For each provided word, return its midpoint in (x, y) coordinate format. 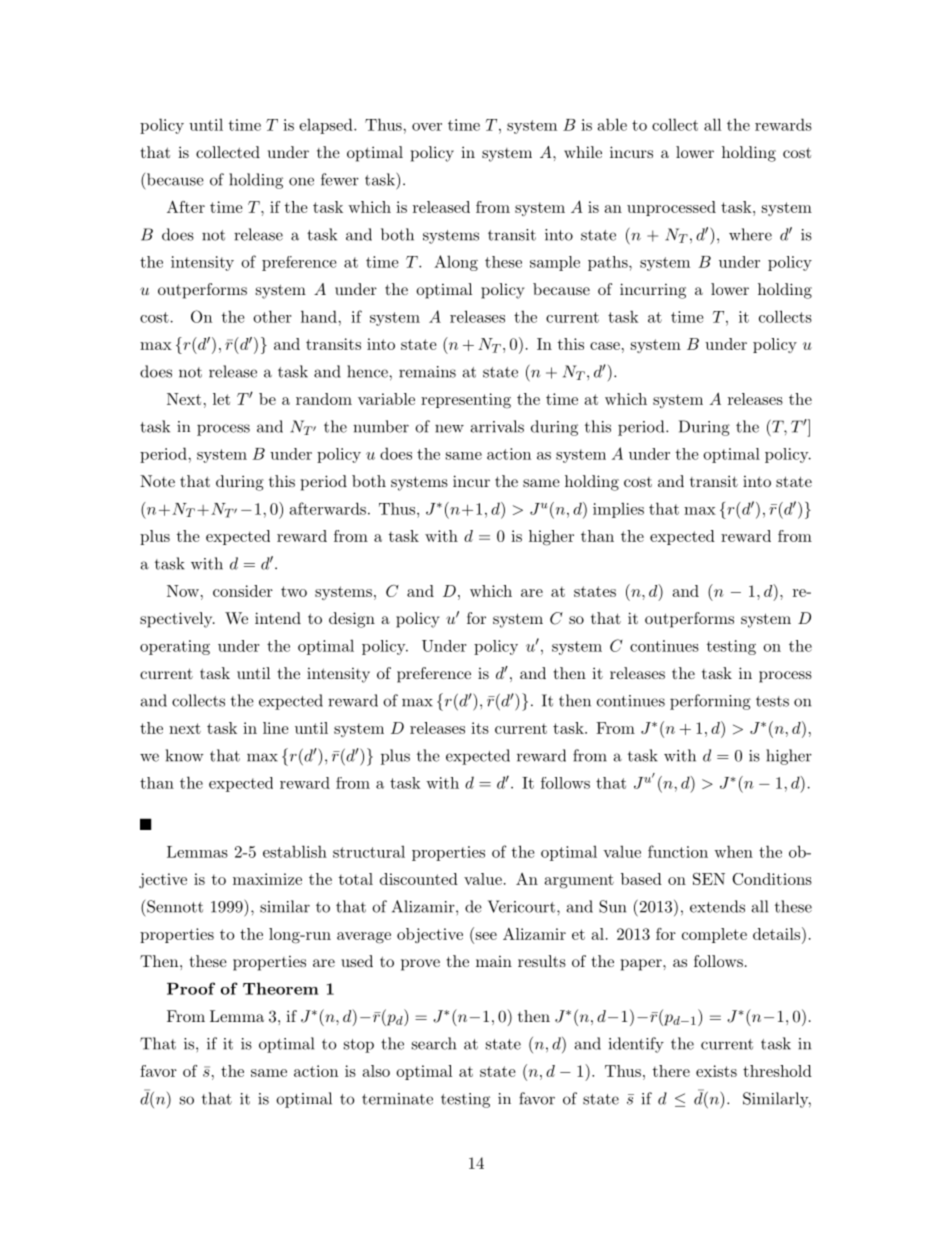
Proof (191, 988)
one (301, 181)
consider (243, 591)
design (352, 620)
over (427, 127)
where (750, 234)
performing (710, 702)
